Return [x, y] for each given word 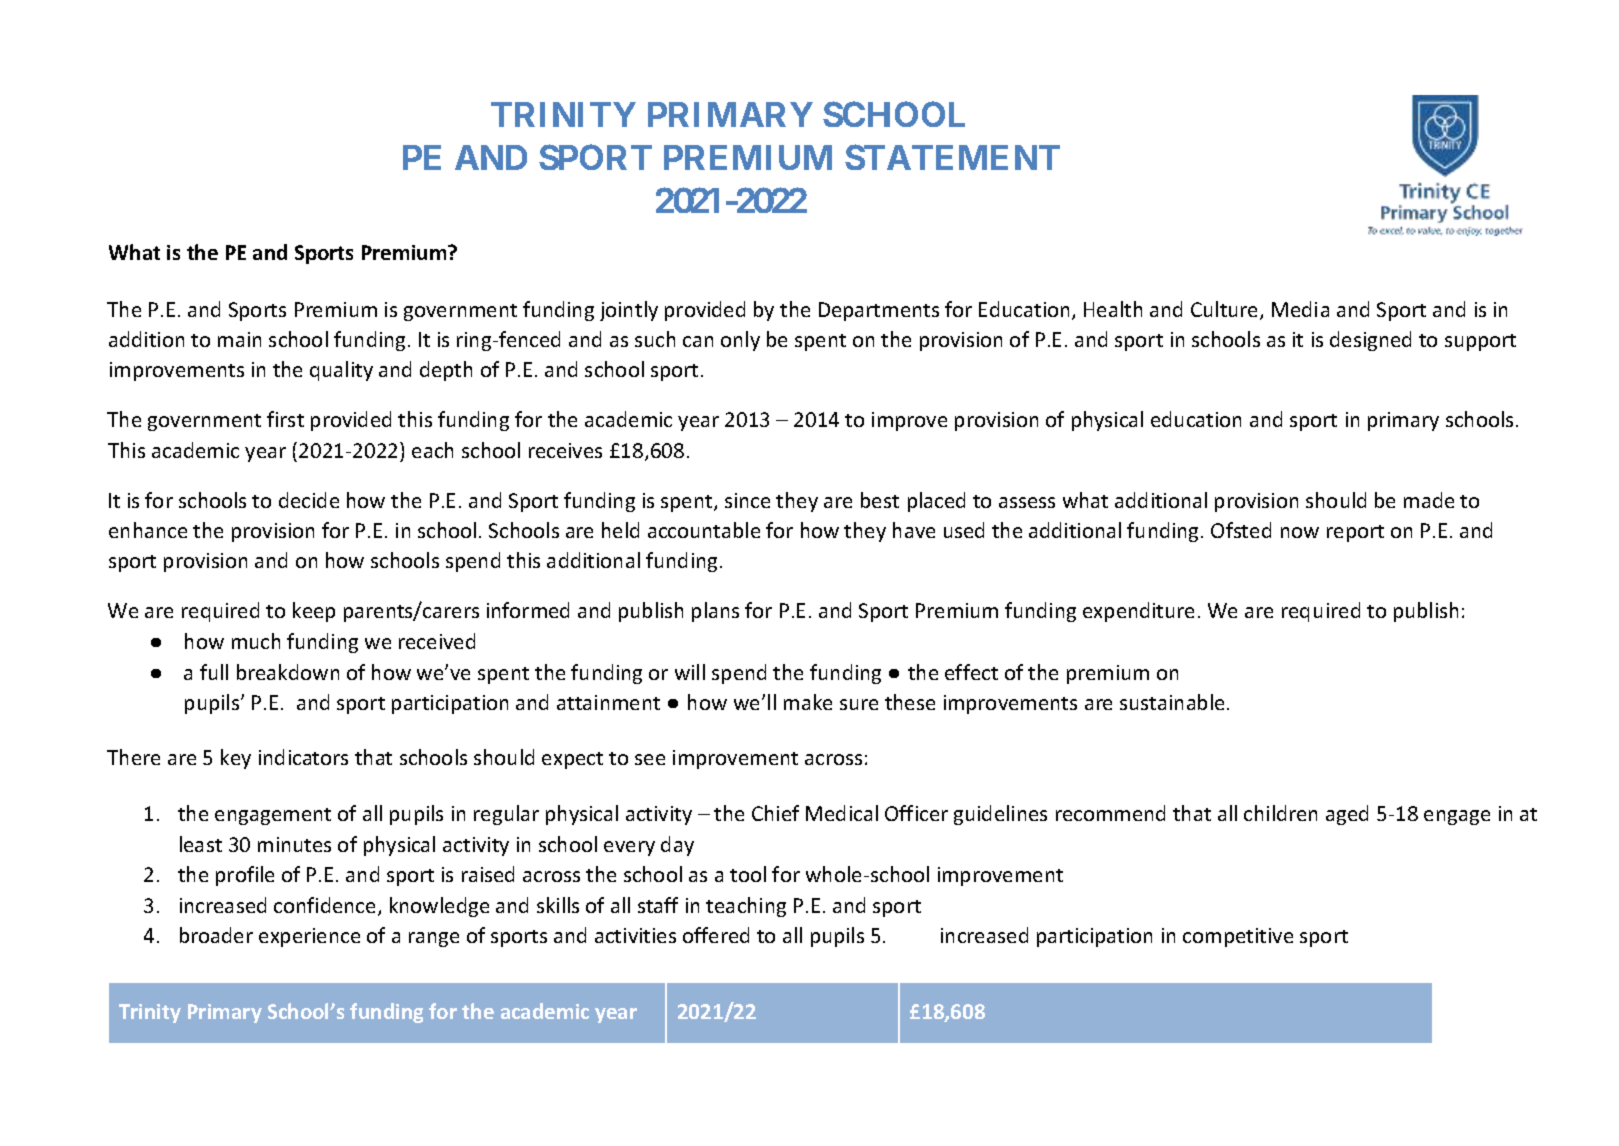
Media [1300, 309]
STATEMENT [952, 157]
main [239, 339]
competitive [1238, 937]
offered [716, 935]
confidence [324, 905]
